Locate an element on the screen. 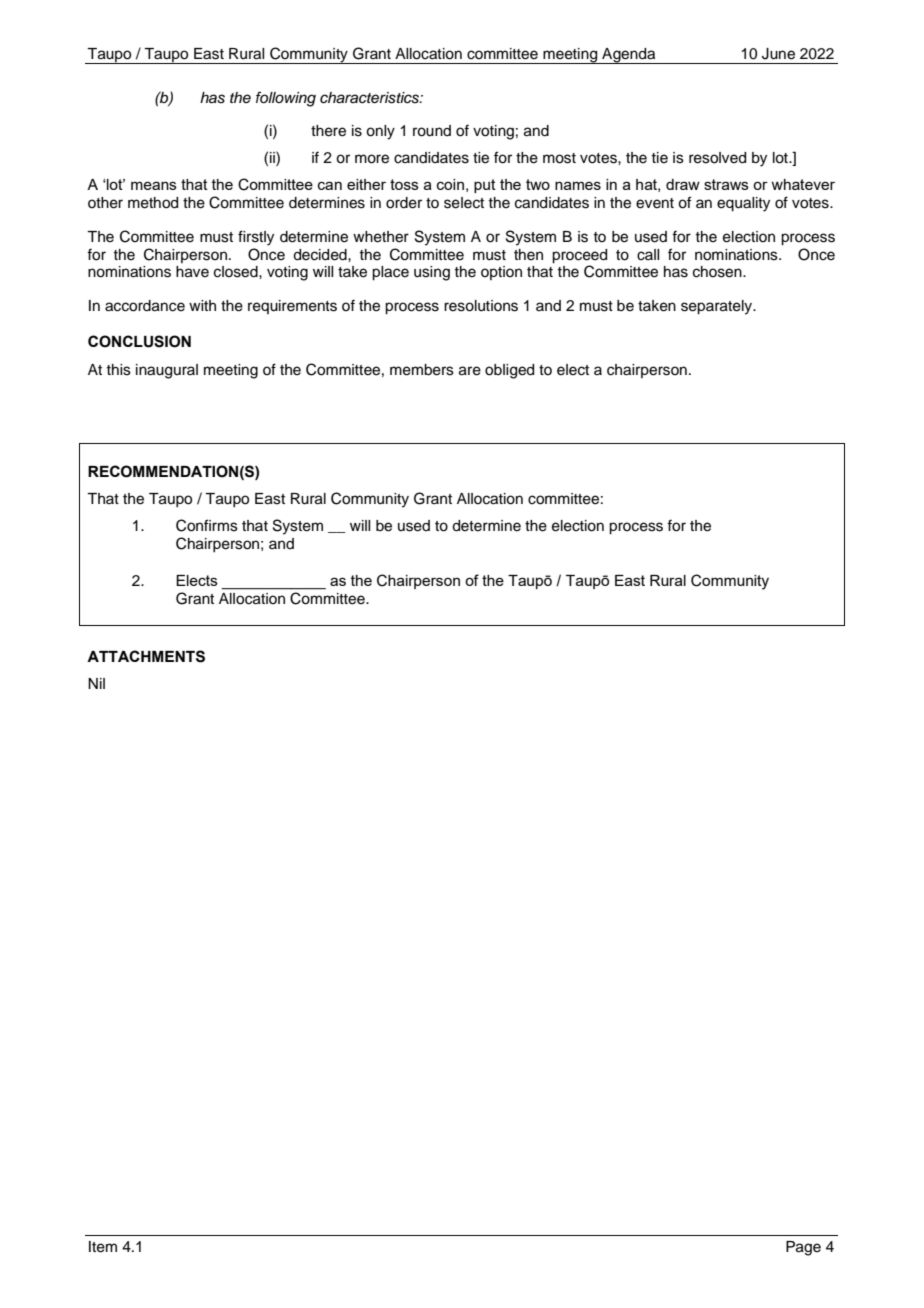 The height and width of the screenshot is (1308, 924). Confirms is located at coordinates (207, 525).
